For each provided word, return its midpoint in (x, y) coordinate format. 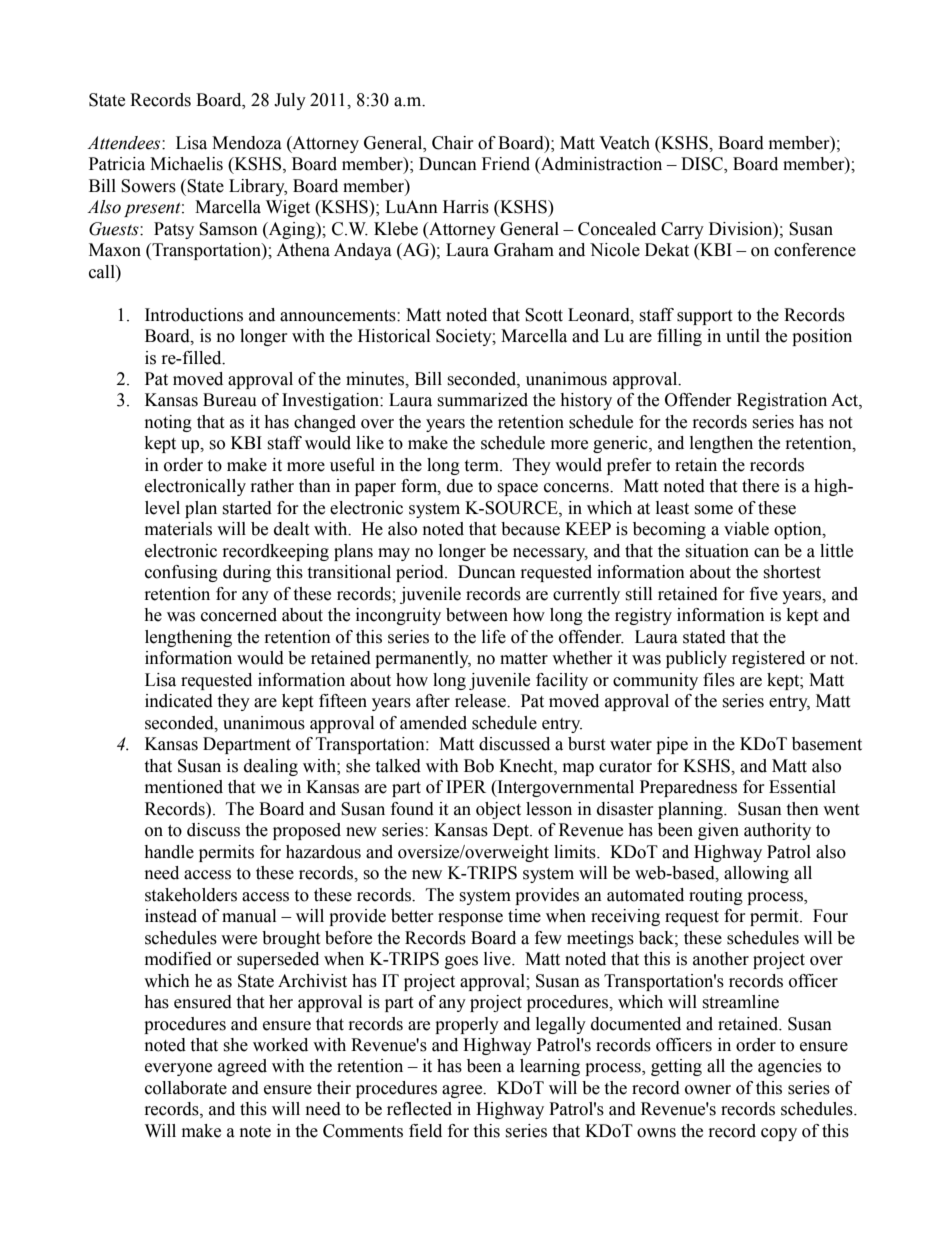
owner (708, 1090)
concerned (239, 615)
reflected (419, 1109)
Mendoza (247, 143)
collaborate (186, 1088)
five (764, 594)
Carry (682, 230)
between (477, 615)
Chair (453, 143)
